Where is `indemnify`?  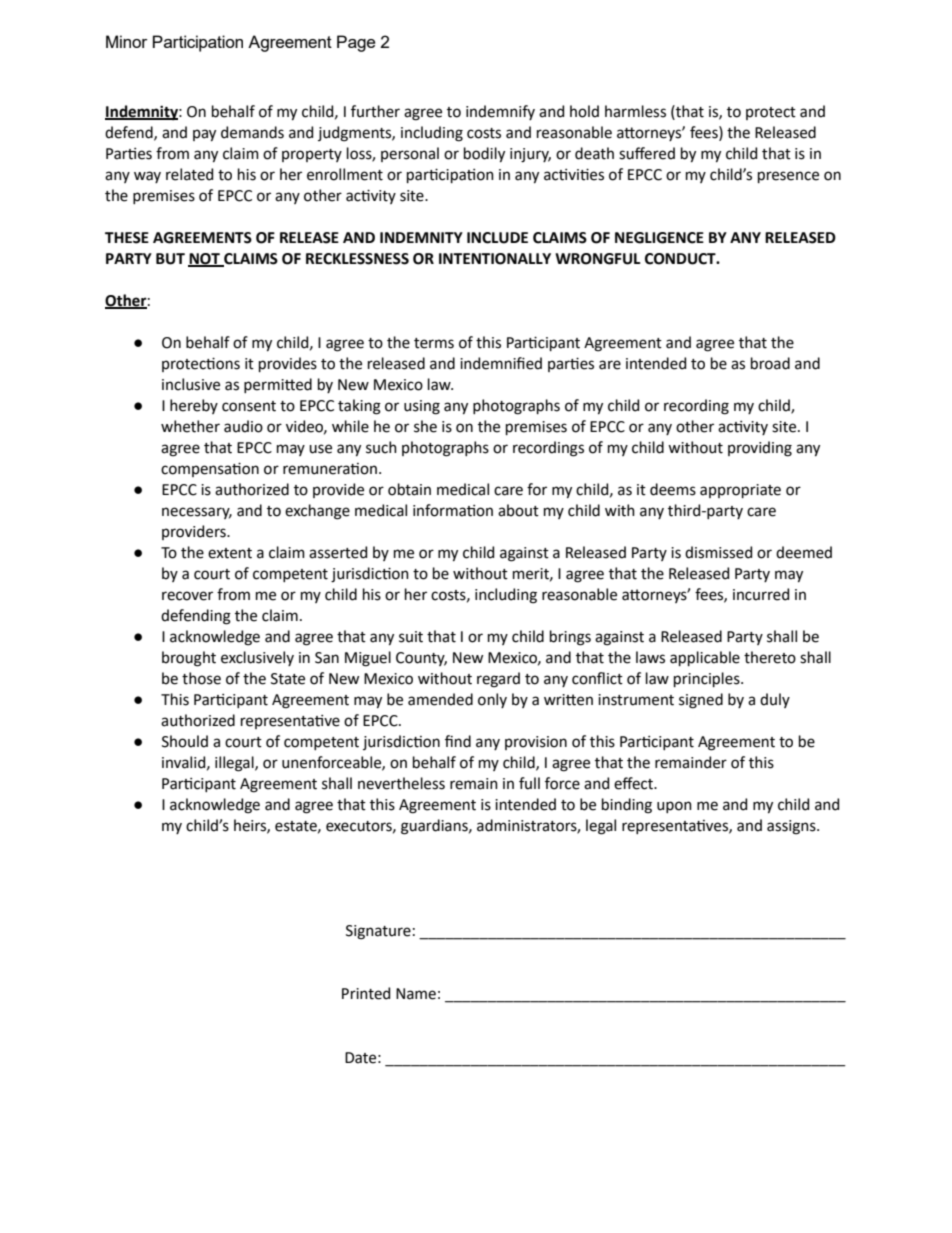 indemnify is located at coordinates (500, 112).
